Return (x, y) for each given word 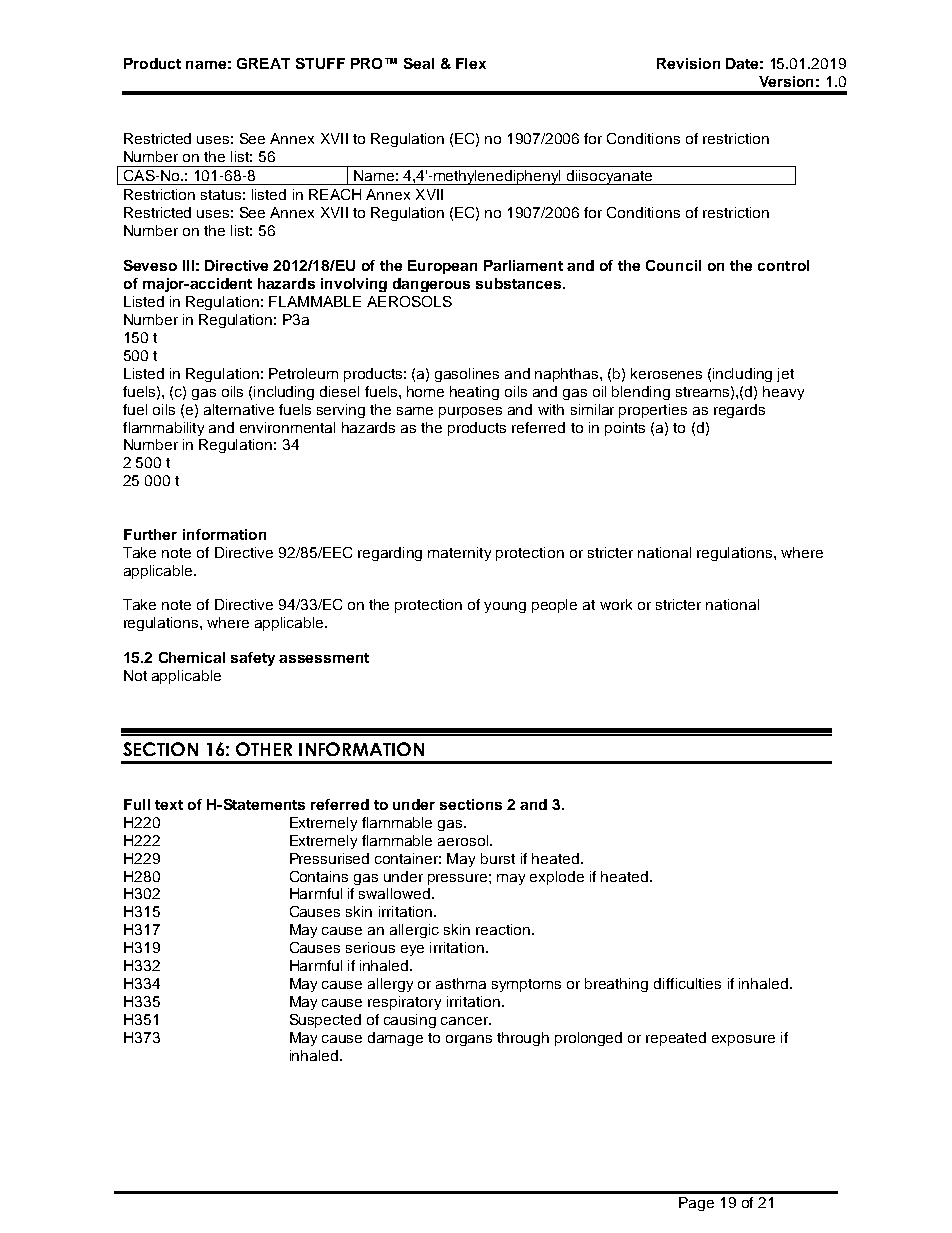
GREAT (263, 63)
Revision (688, 63)
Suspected (325, 1021)
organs (469, 1040)
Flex (471, 63)
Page (696, 1204)
